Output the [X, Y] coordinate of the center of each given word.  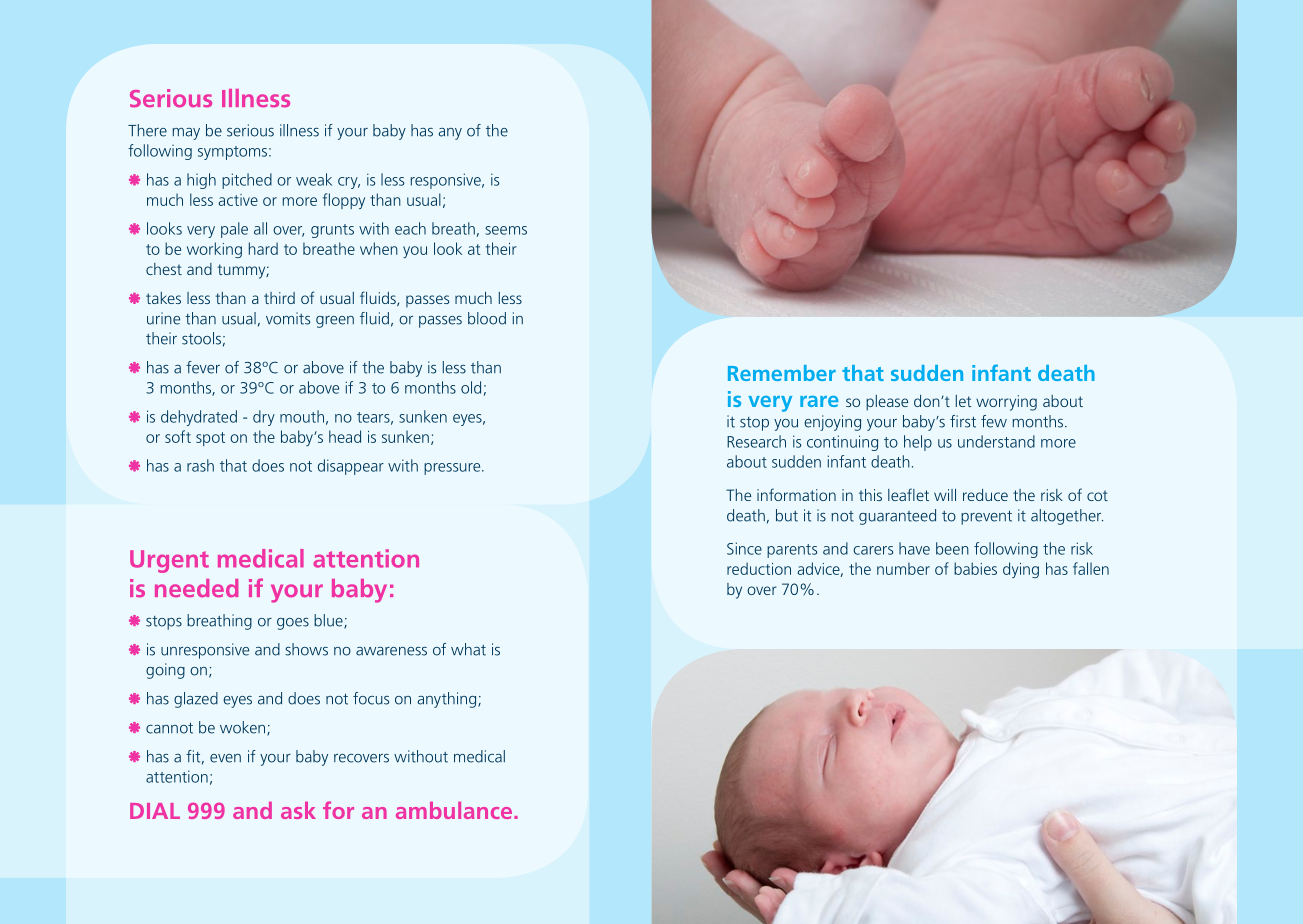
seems [506, 230]
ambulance [454, 810]
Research [756, 441]
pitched [247, 181]
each [410, 228]
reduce [985, 495]
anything [448, 700]
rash [200, 465]
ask [298, 810]
